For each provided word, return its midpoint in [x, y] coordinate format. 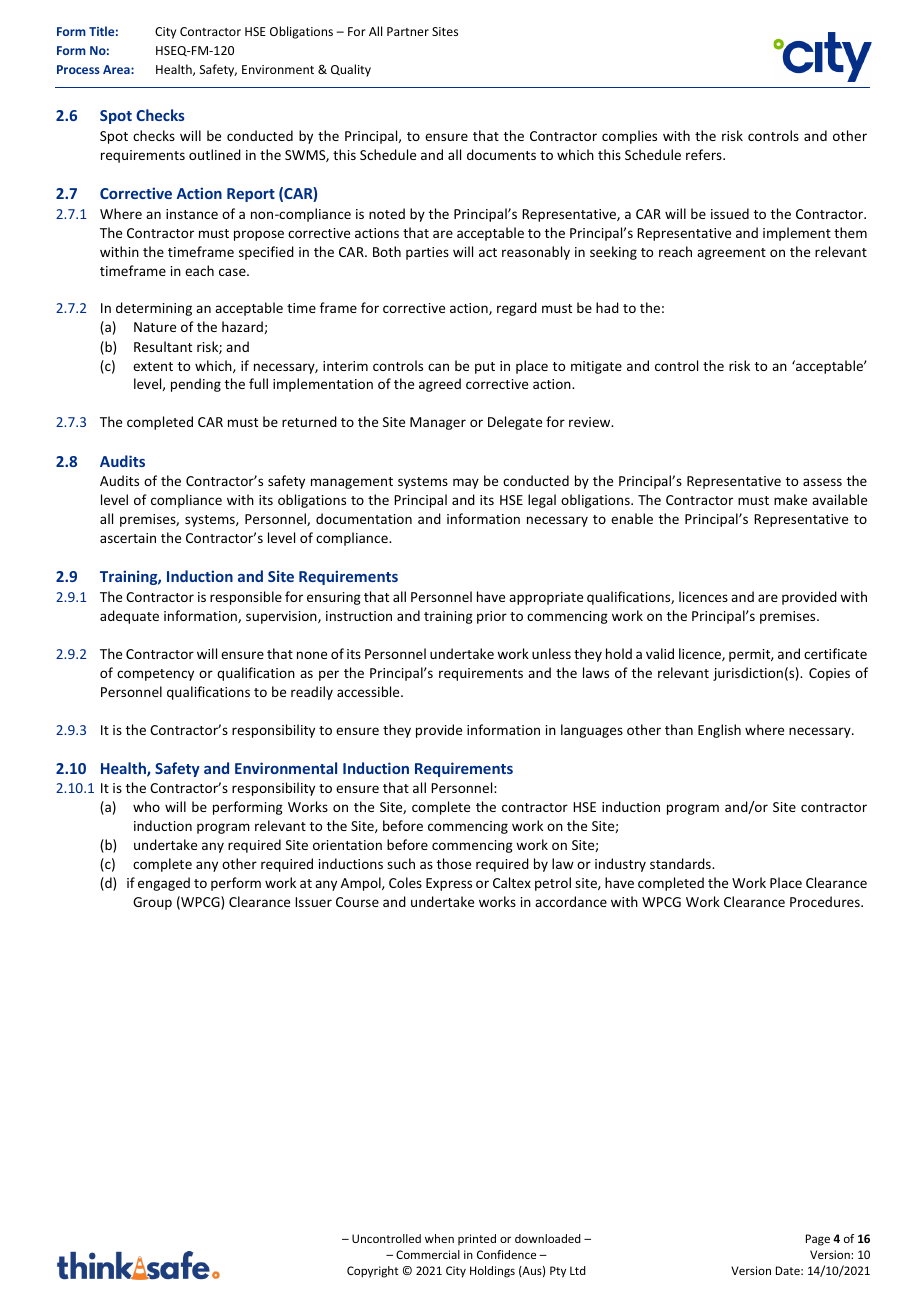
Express [449, 884]
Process [78, 69]
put [485, 368]
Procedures [826, 901]
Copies [829, 674]
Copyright [373, 1272]
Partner [408, 31]
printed [477, 1239]
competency [155, 675]
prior [492, 617]
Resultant [163, 346]
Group [152, 903]
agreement [731, 254]
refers [705, 154]
